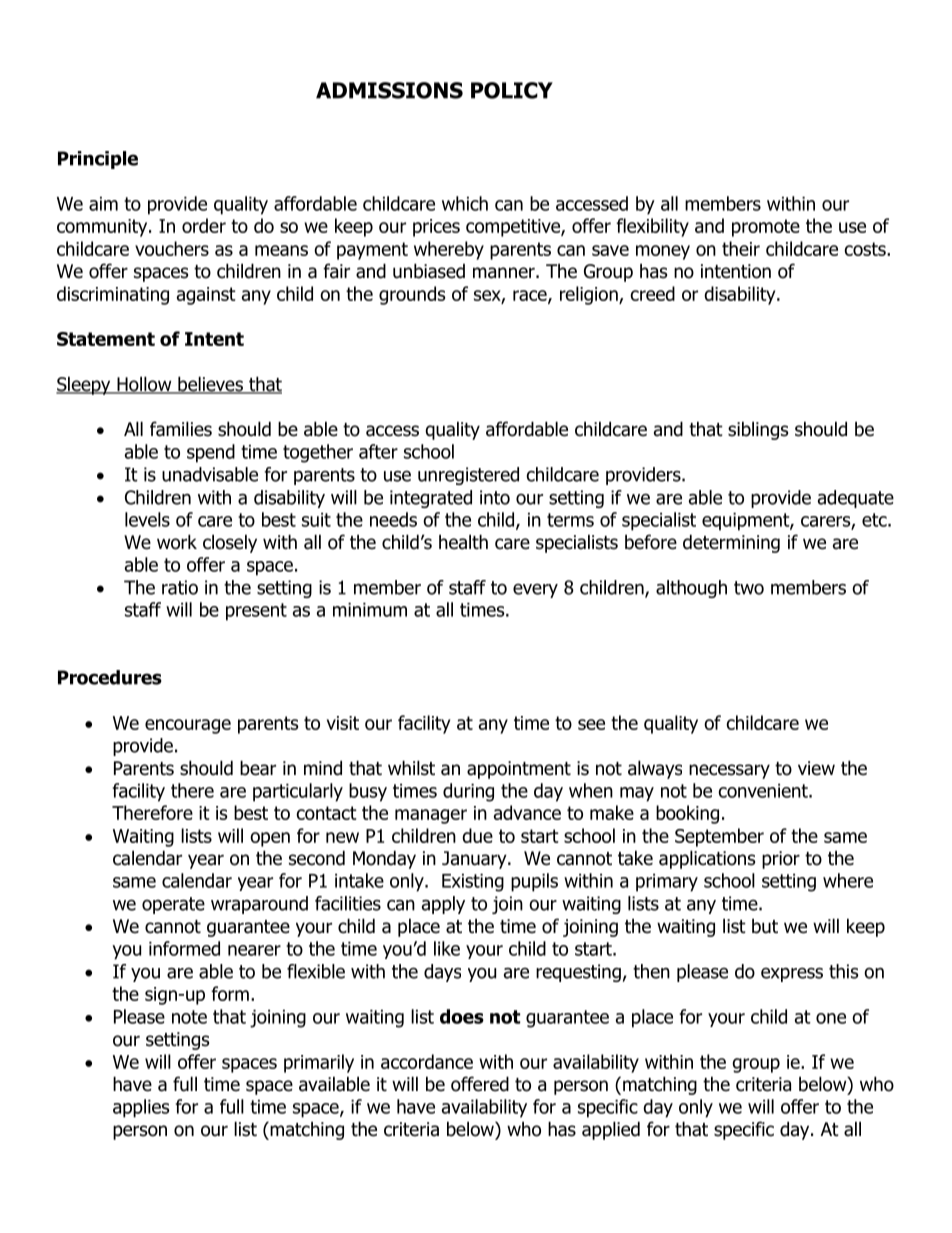  Describe the element at coordinates (512, 90) in the screenshot. I see `POLICY` at that location.
